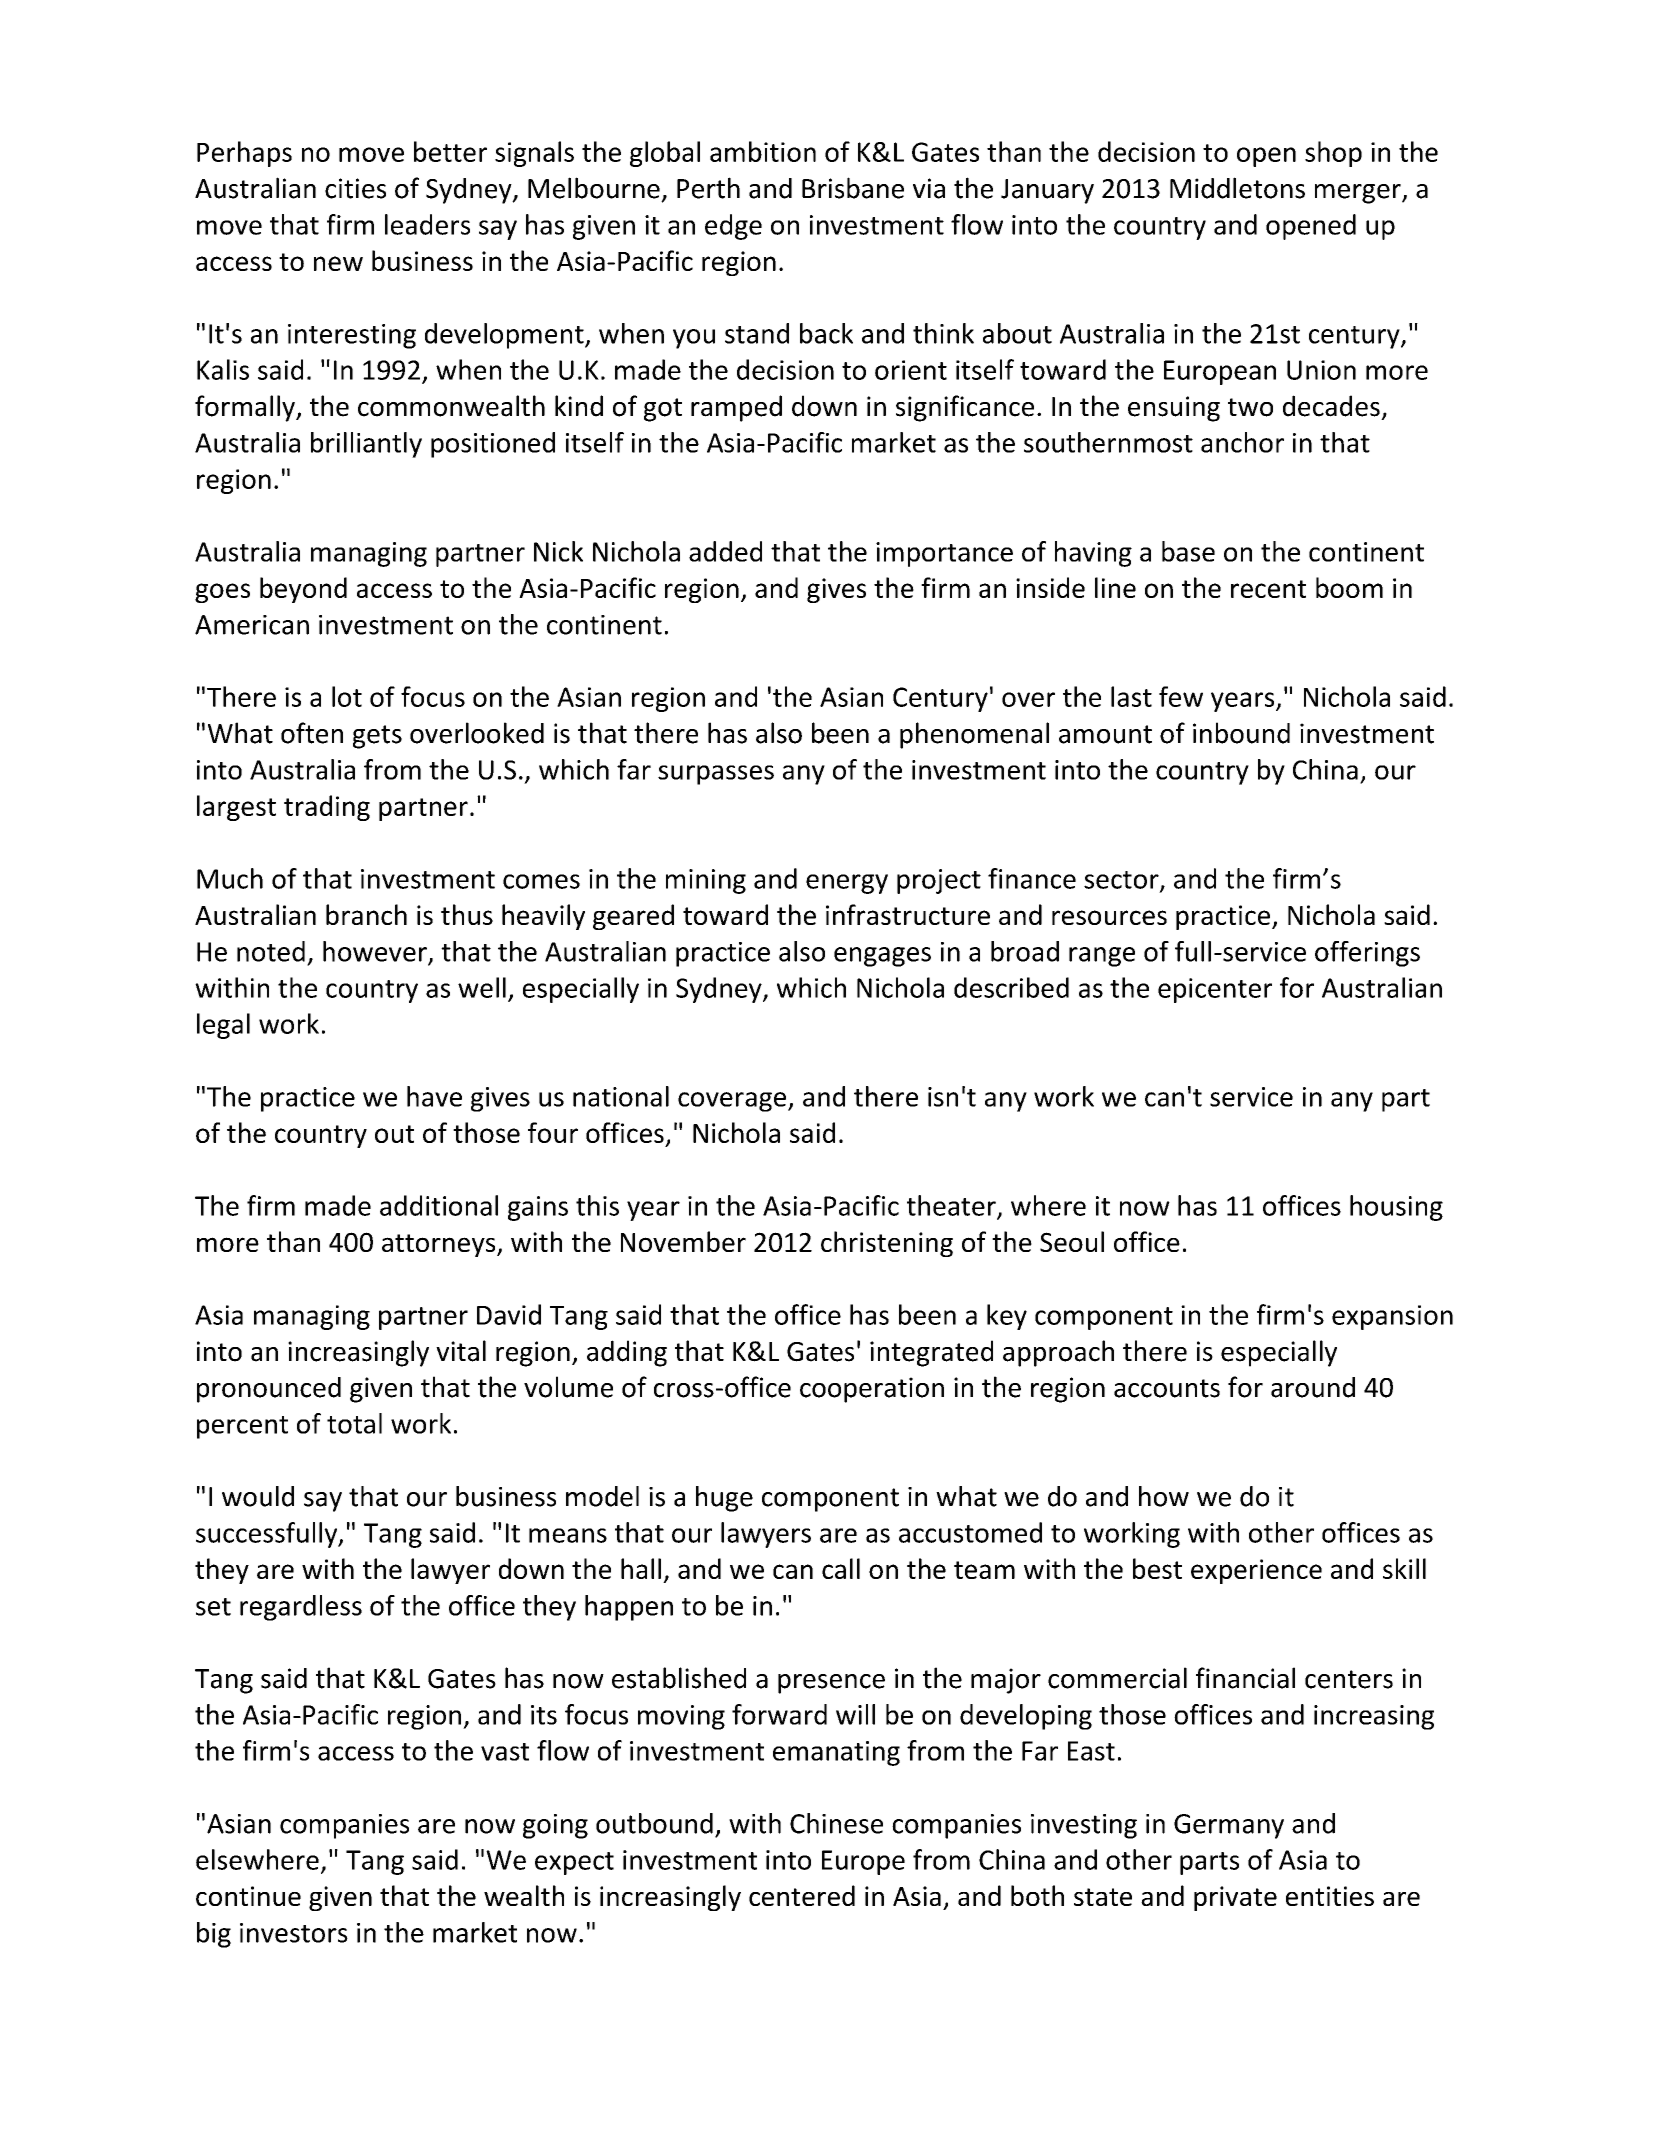  I want to click on inbound, so click(1241, 733).
